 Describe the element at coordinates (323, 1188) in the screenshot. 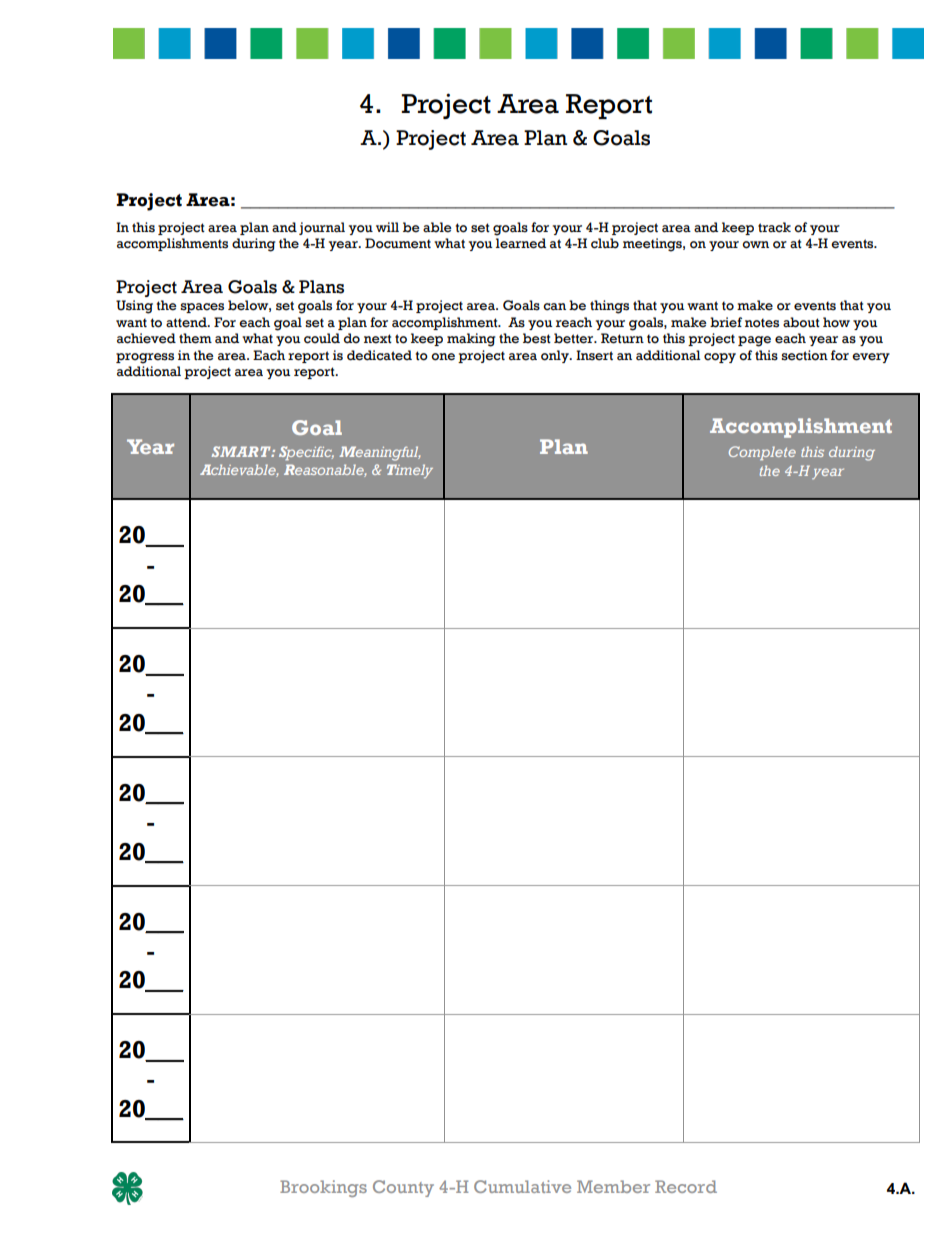

I see `Brookings` at that location.
